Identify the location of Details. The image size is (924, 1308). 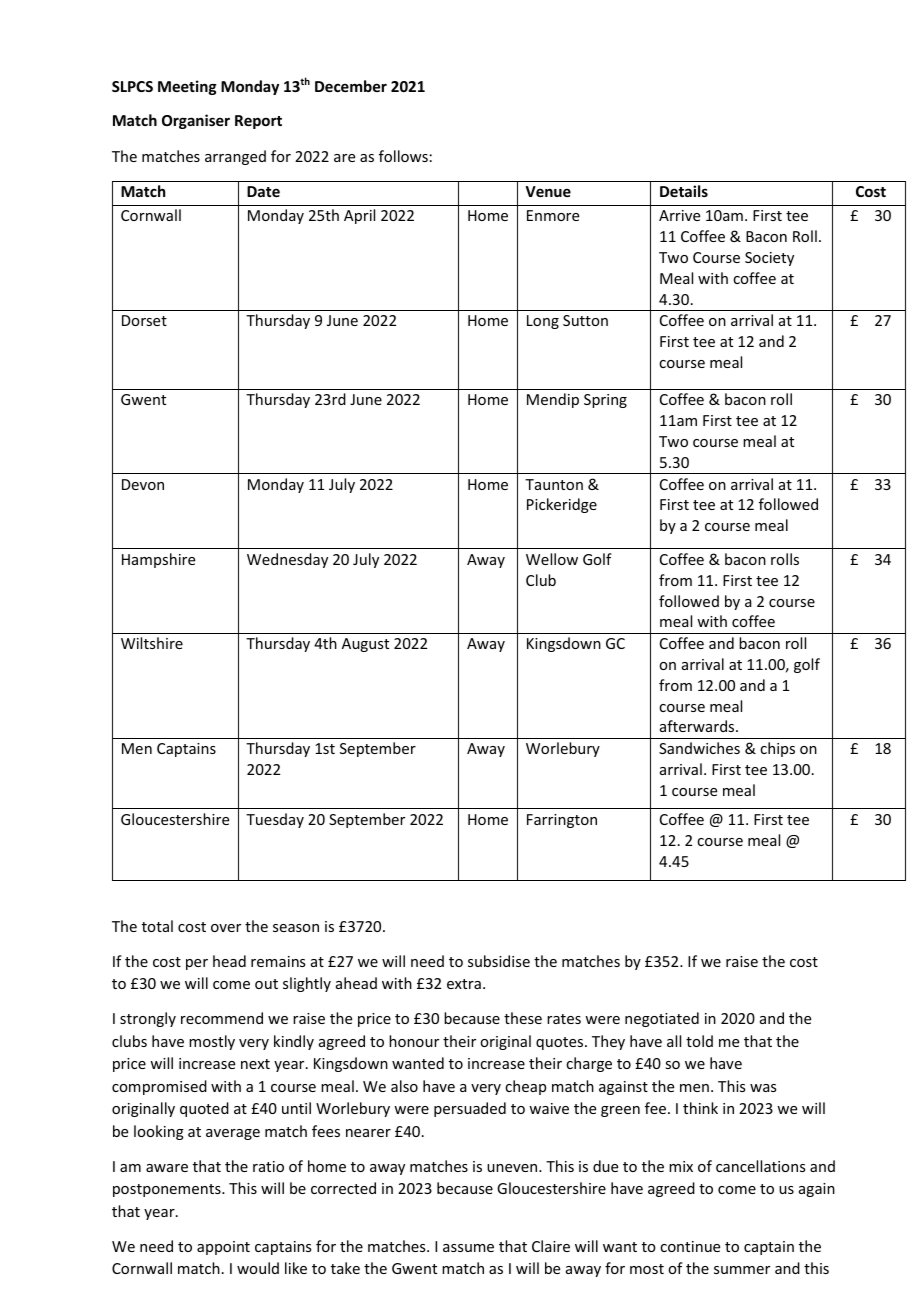
(684, 191).
